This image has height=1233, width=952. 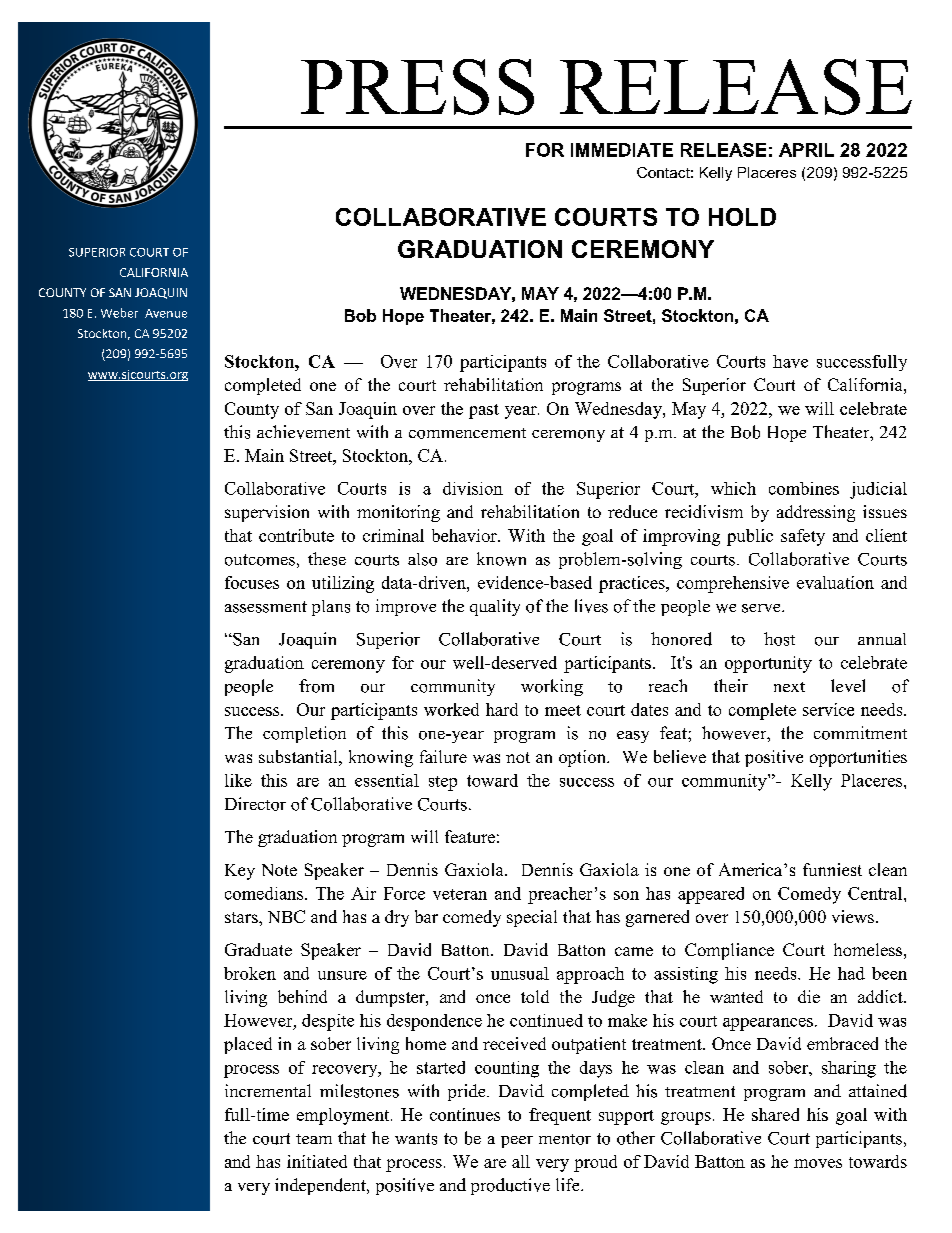 I want to click on past, so click(x=484, y=411).
